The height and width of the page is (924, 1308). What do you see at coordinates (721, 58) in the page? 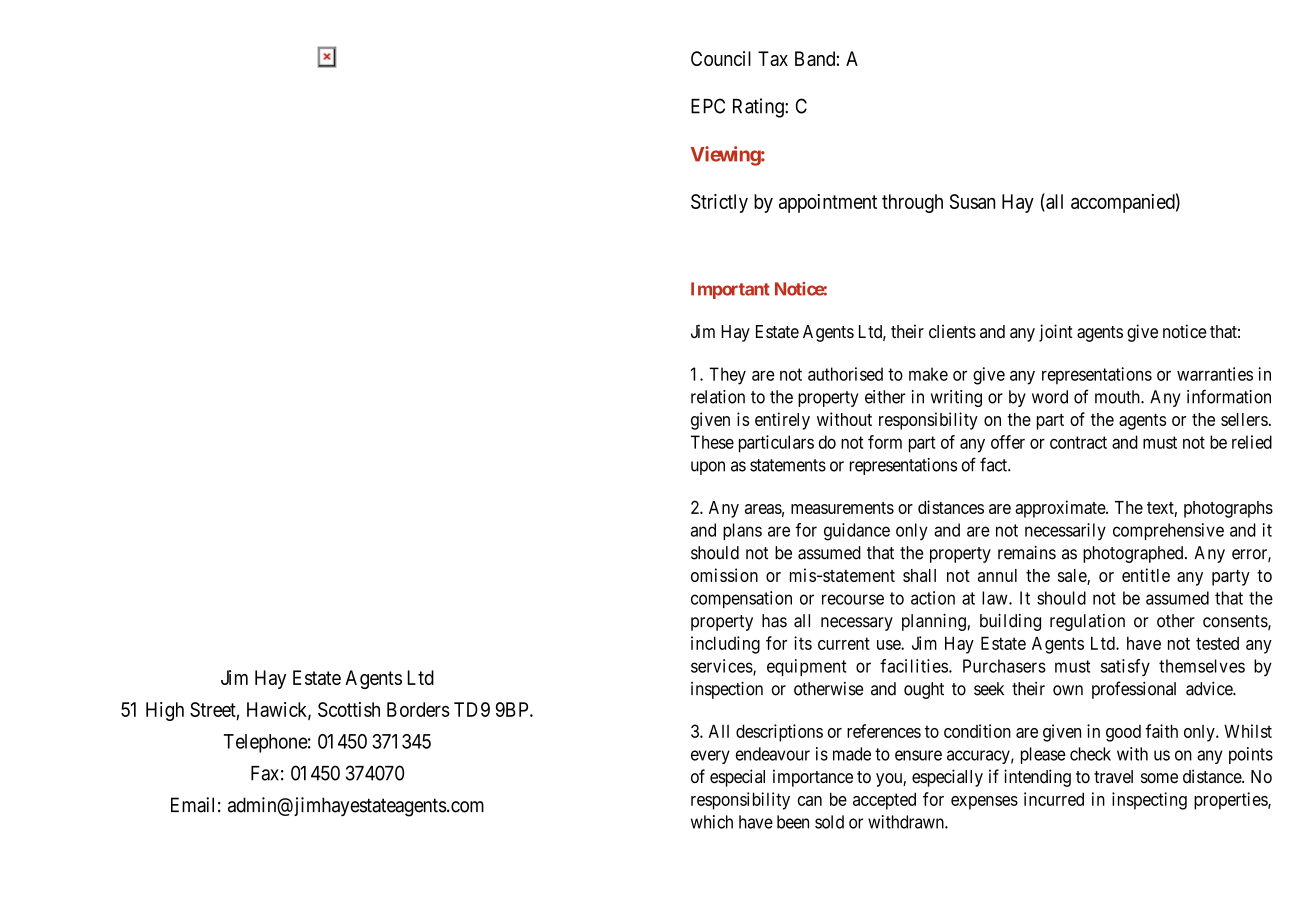
I see `Council` at bounding box center [721, 58].
